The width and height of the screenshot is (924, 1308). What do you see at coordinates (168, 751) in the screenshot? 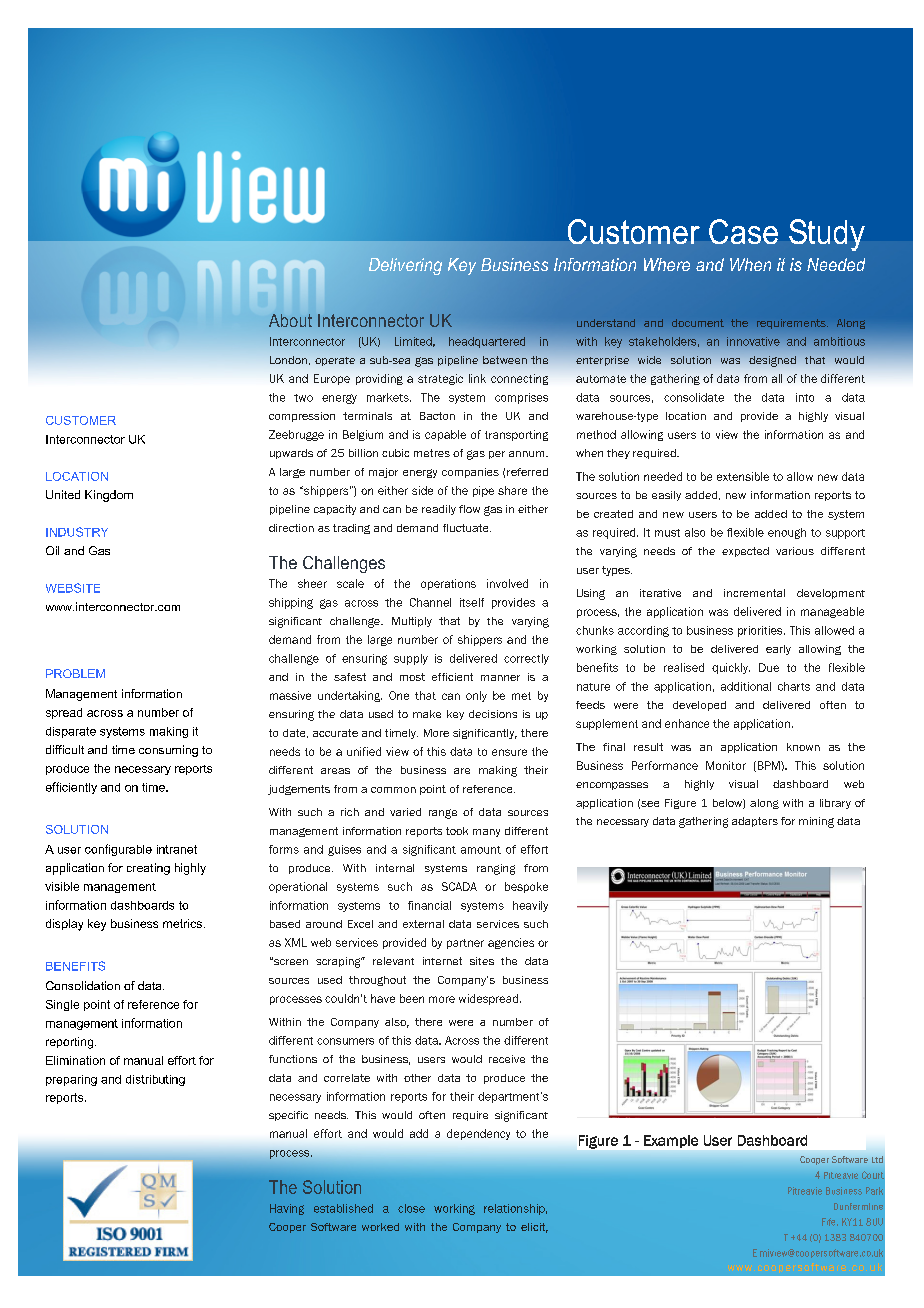
I see `consuming` at bounding box center [168, 751].
